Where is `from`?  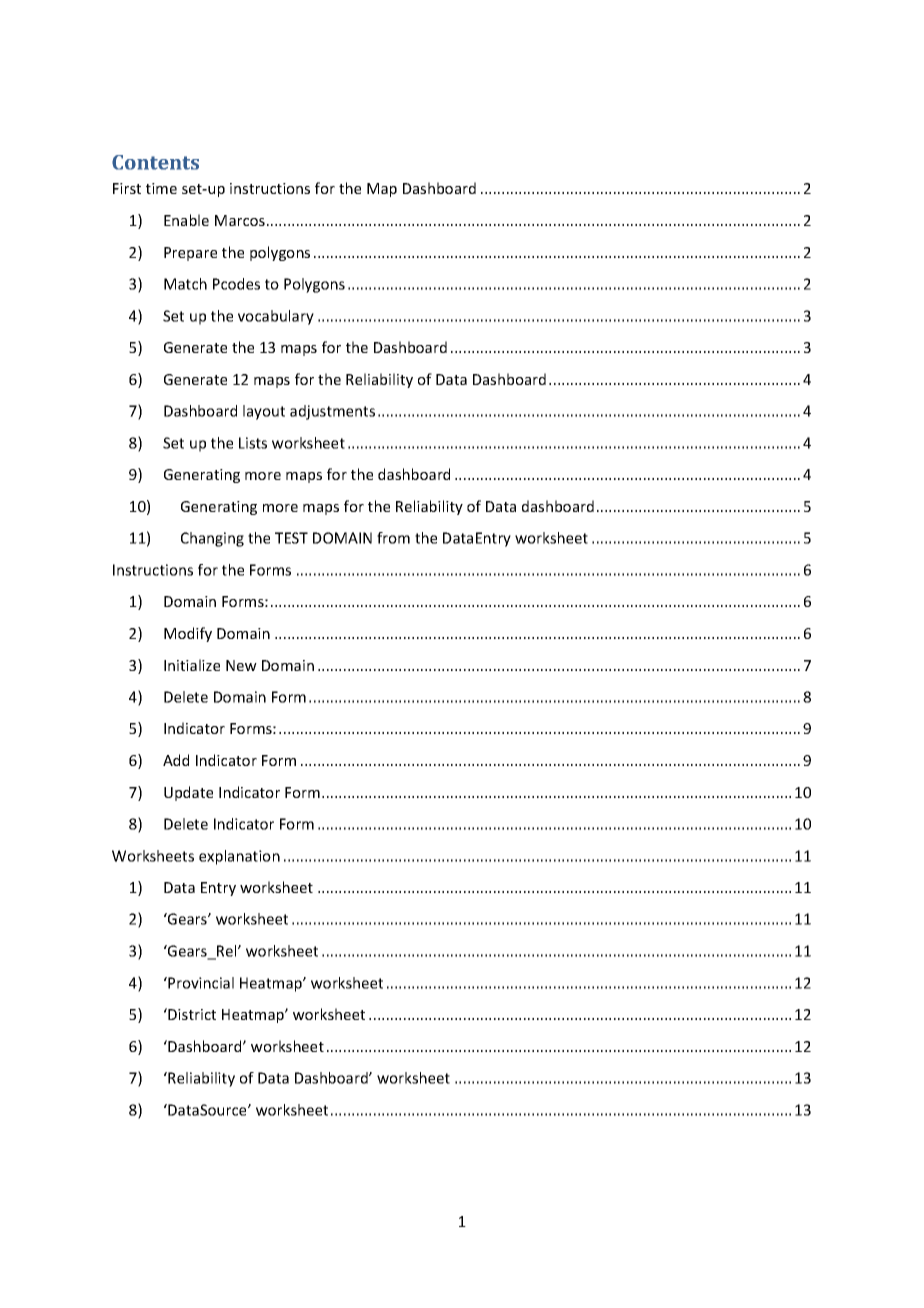 from is located at coordinates (393, 538).
